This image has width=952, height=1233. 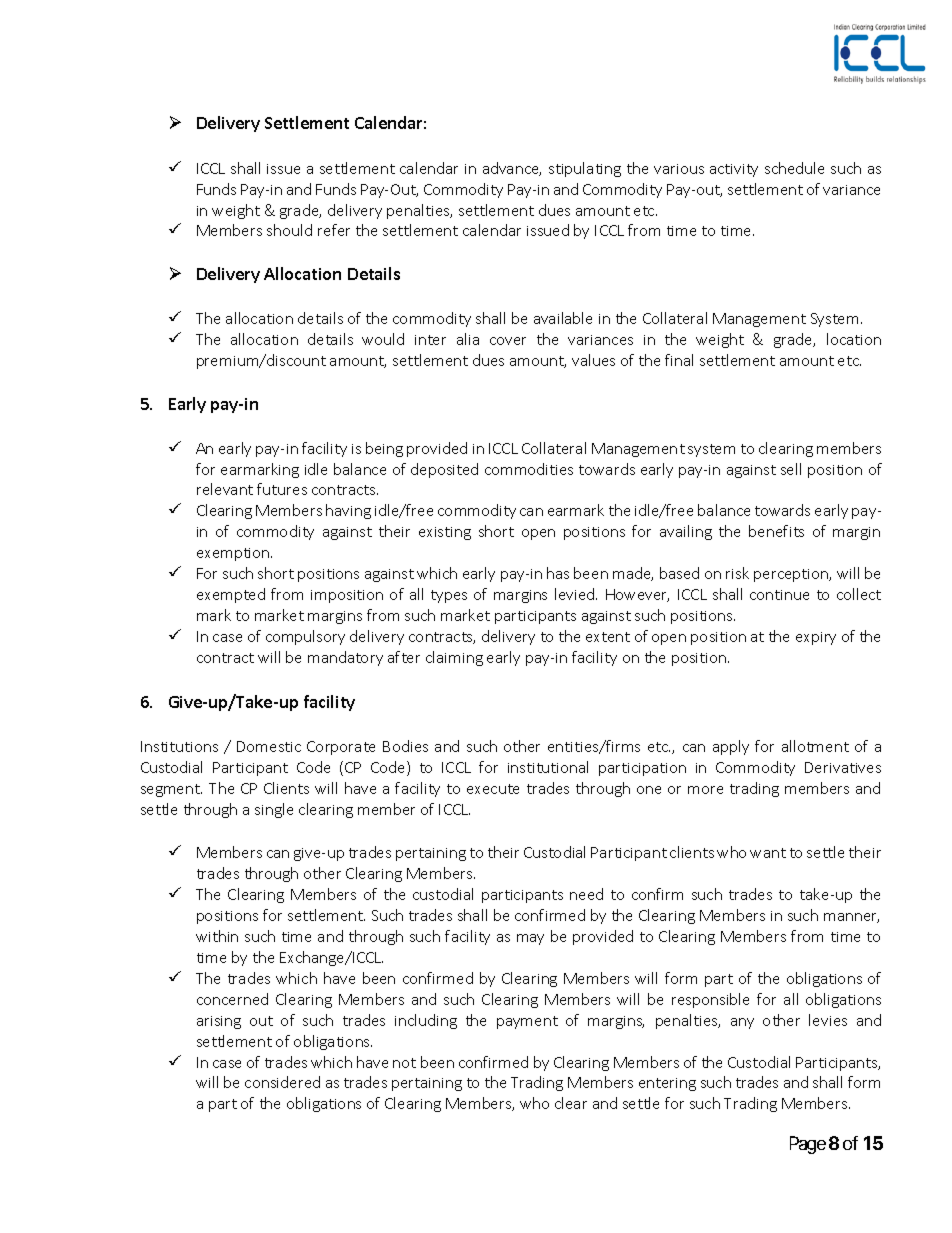 I want to click on stipulating, so click(x=585, y=169).
